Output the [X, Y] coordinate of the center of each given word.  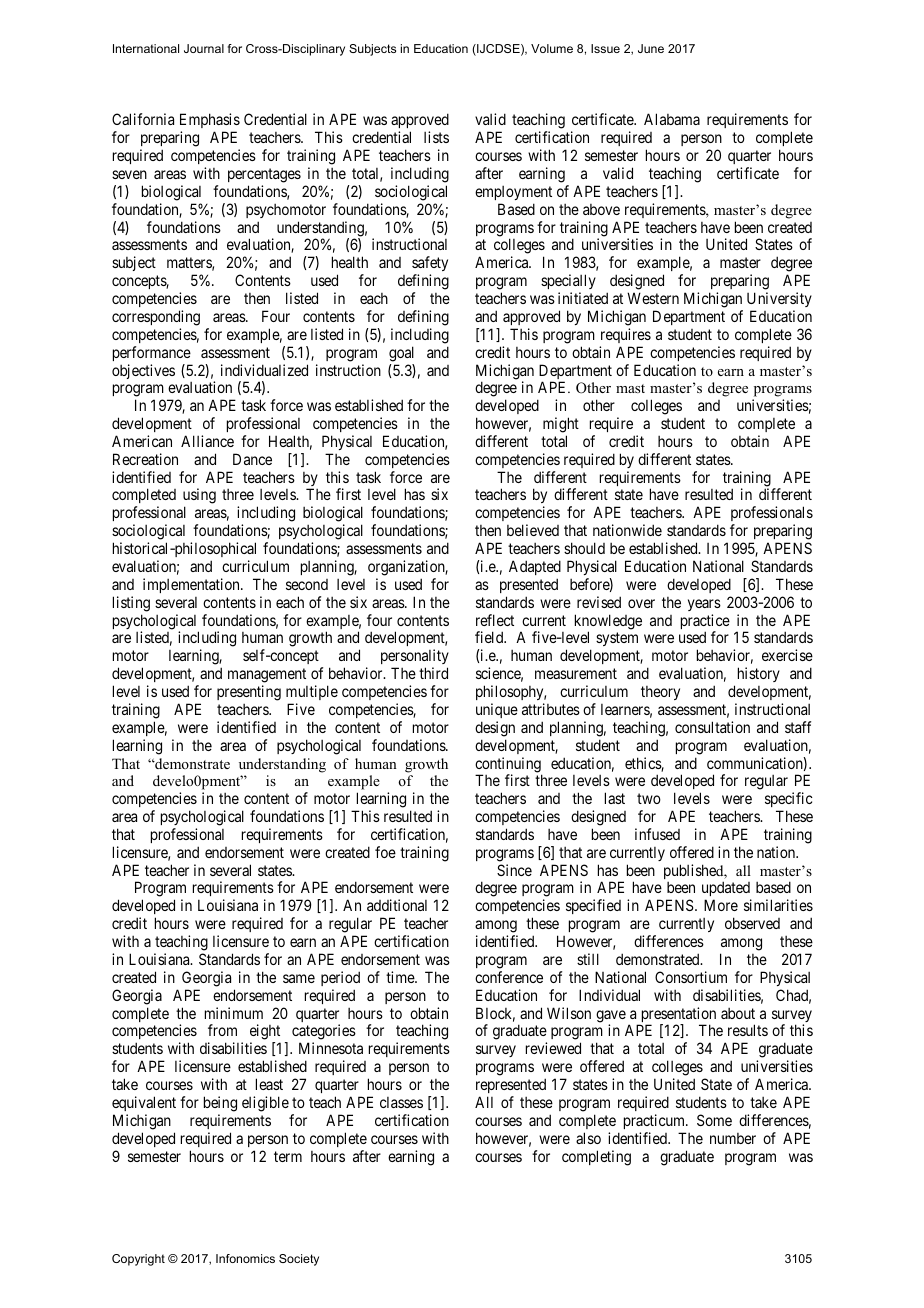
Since [514, 870]
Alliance [207, 441]
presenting [249, 693]
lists [436, 137]
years [704, 605]
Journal [204, 48]
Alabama [672, 119]
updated [726, 890]
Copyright [138, 1260]
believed [533, 530]
